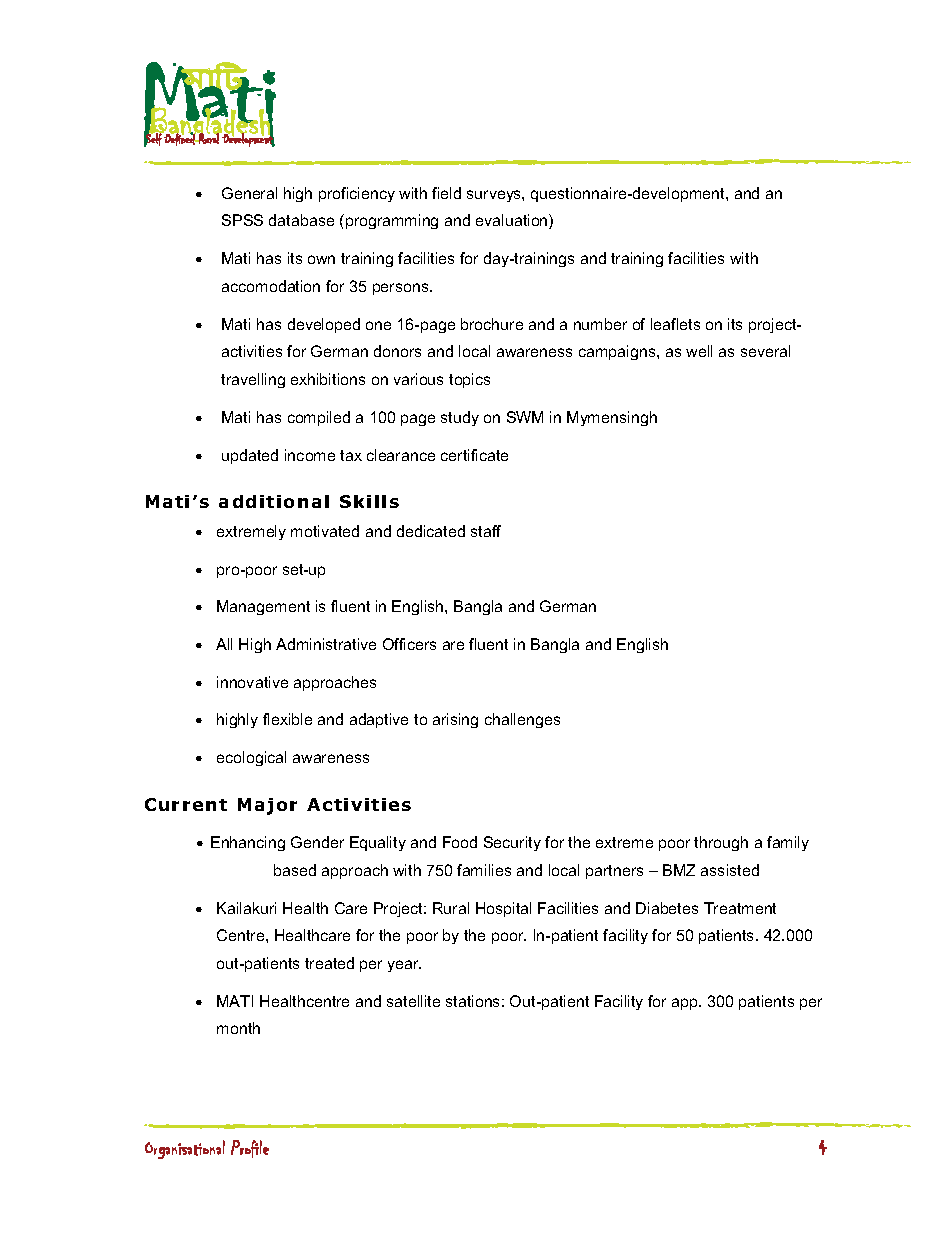  Describe the element at coordinates (251, 758) in the document. I see `ecological` at that location.
